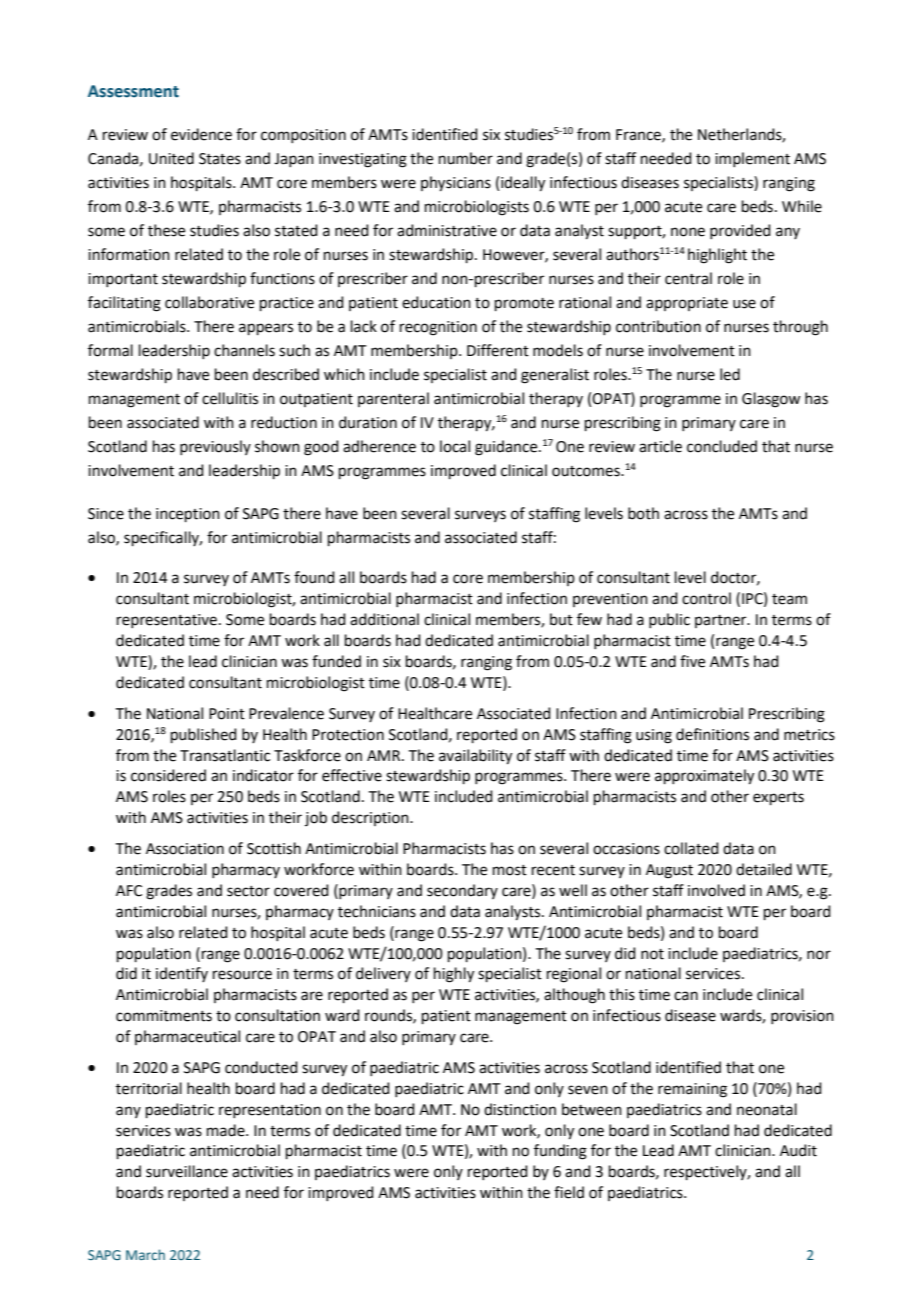 This page has height=1308, width=924. Describe the element at coordinates (201, 134) in the page. I see `evidence` at that location.
